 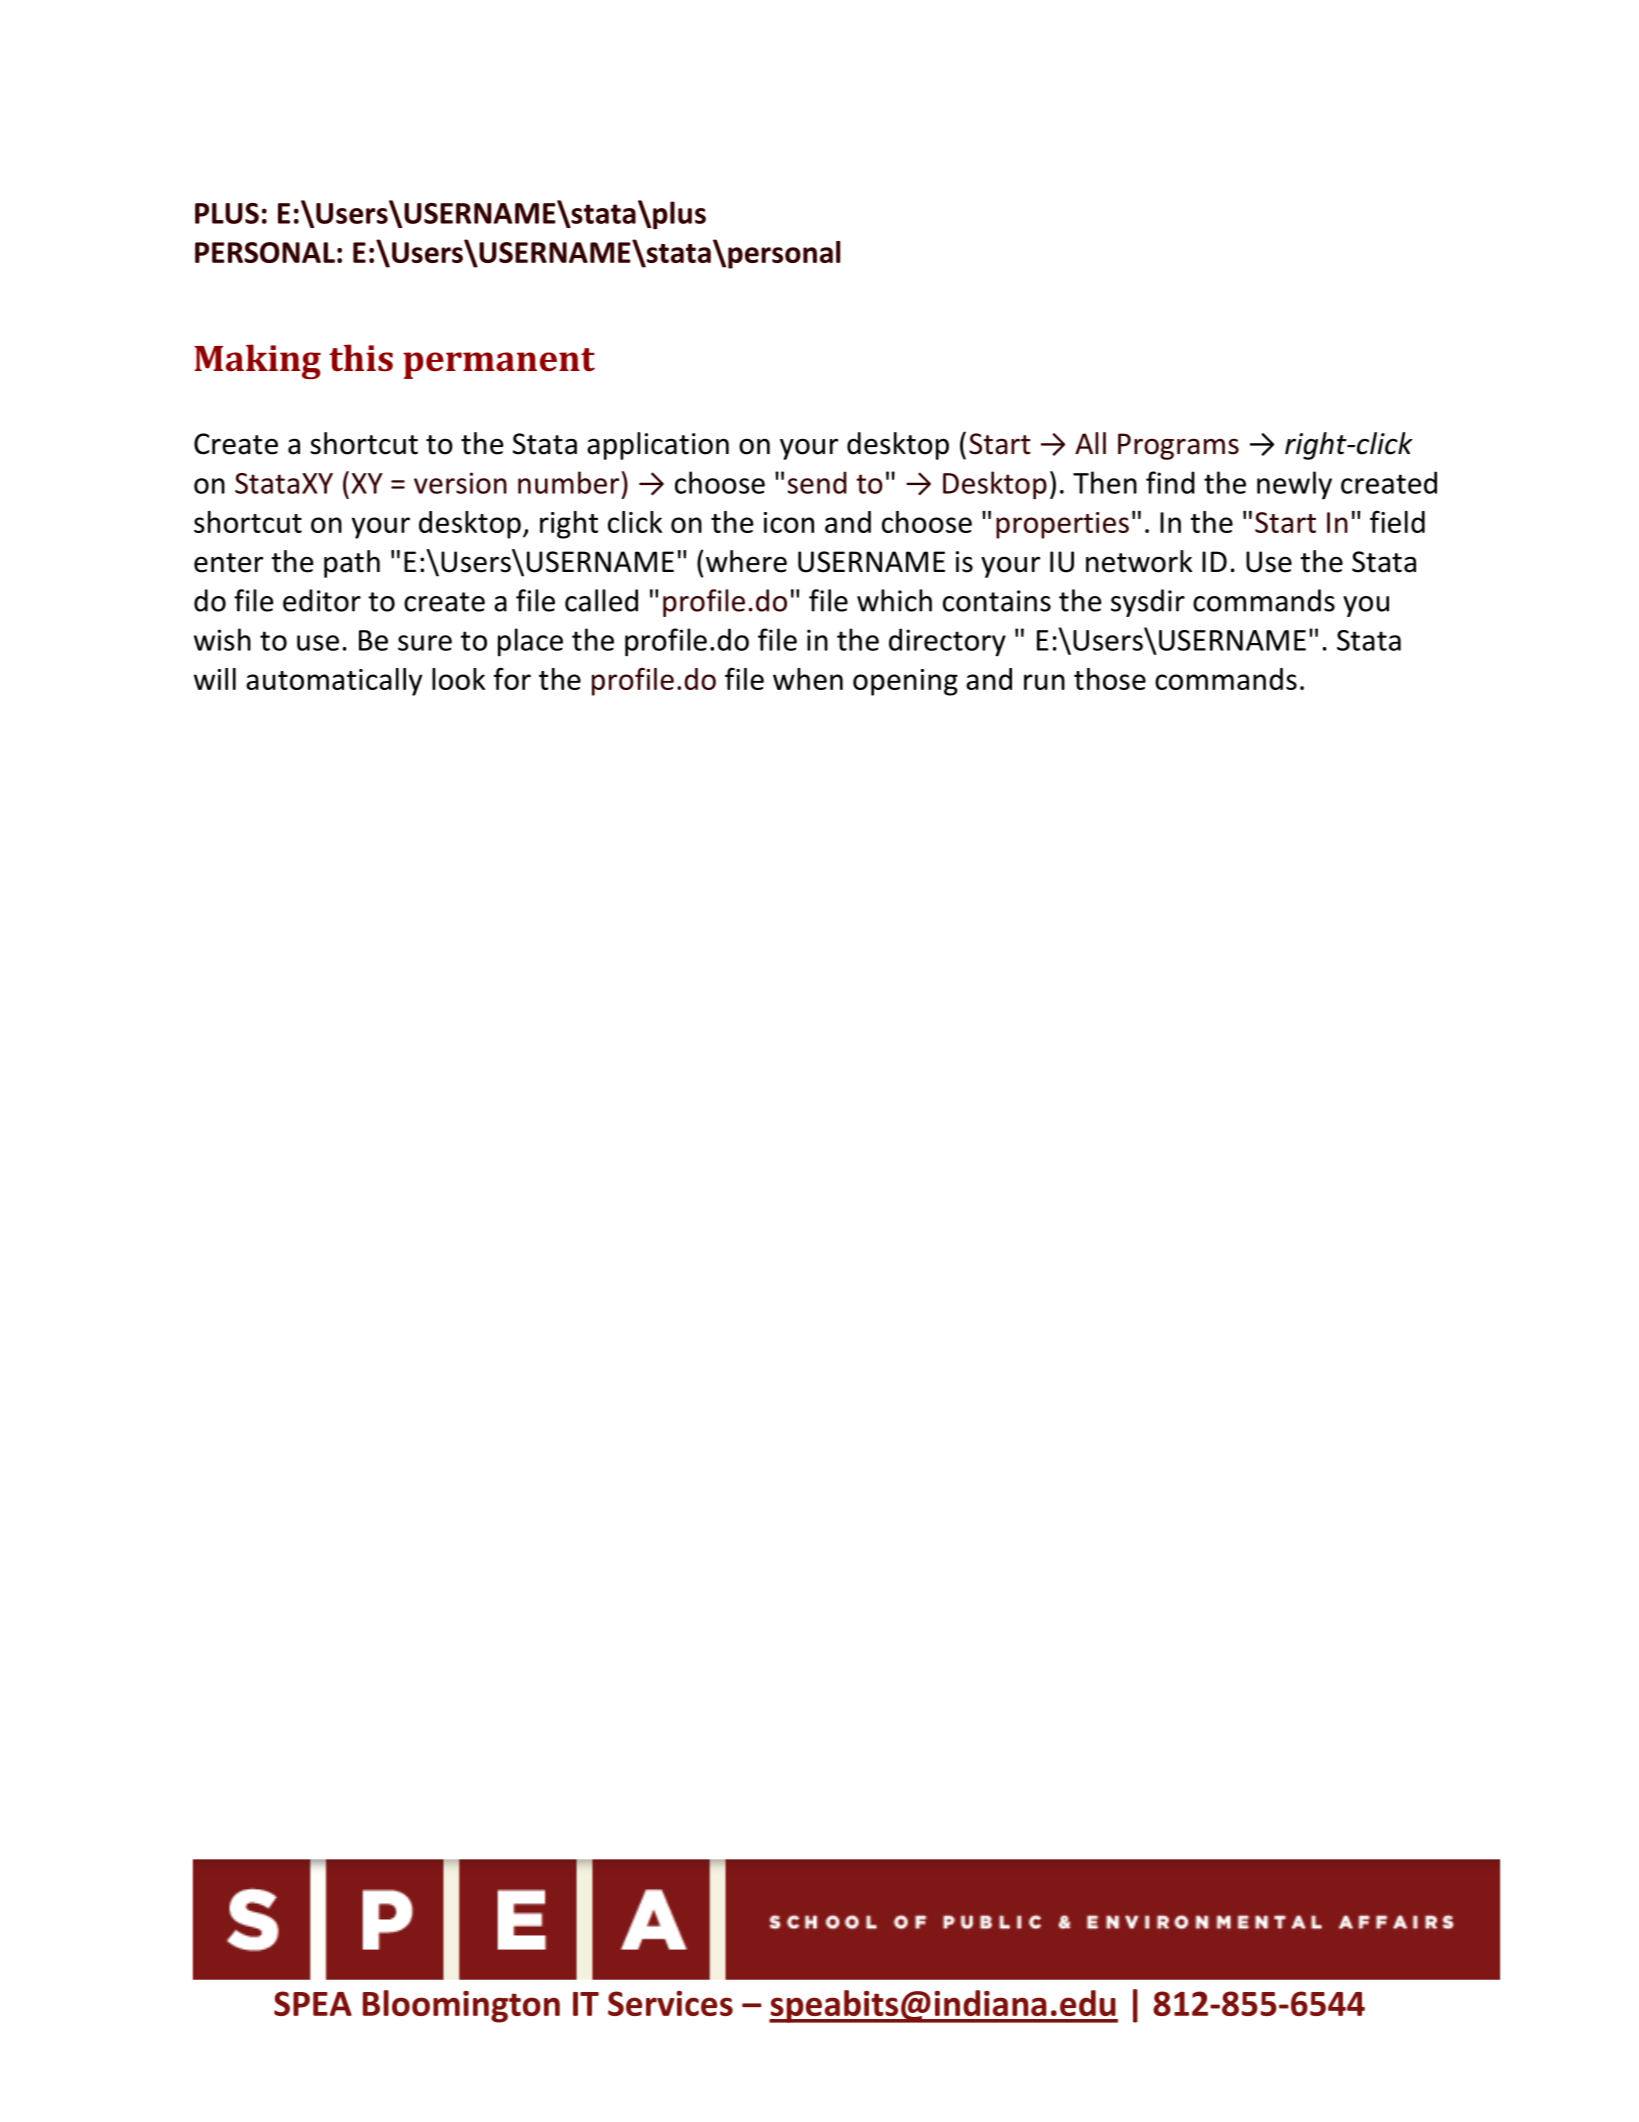 I want to click on those, so click(x=1110, y=679).
